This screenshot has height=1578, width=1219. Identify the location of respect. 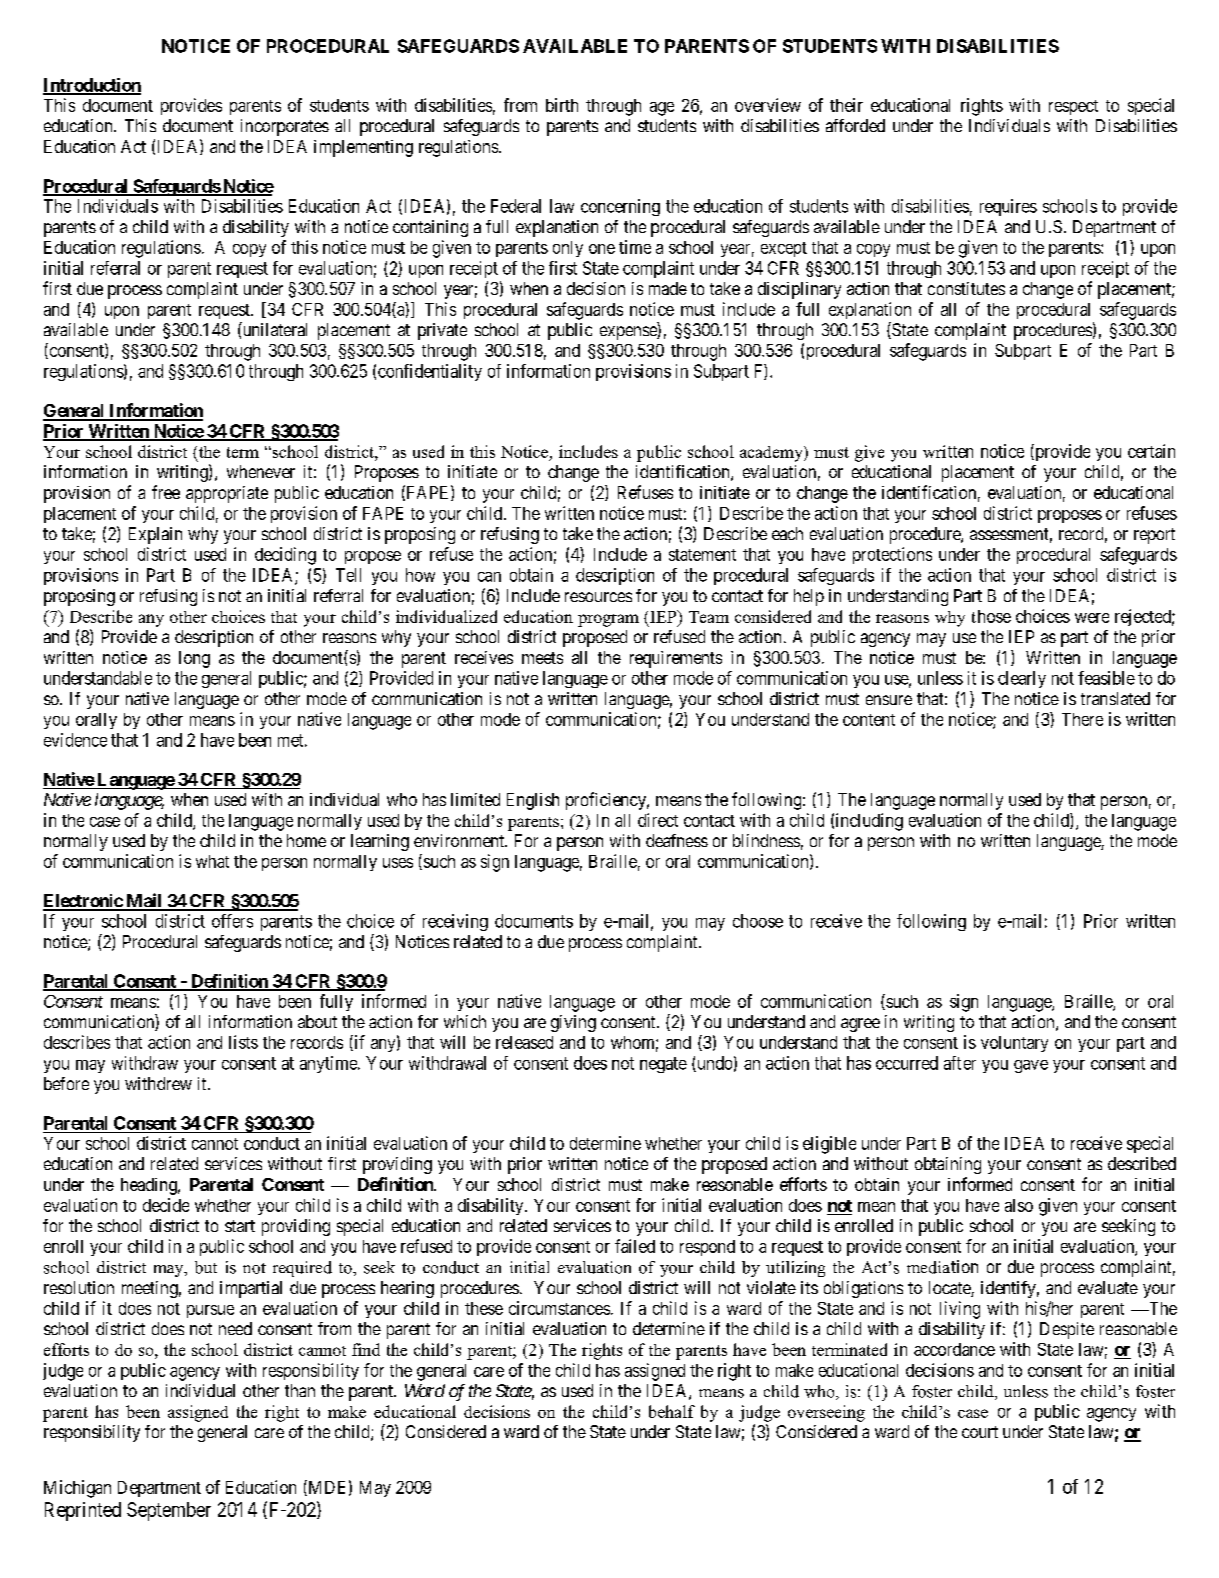
(1073, 107).
